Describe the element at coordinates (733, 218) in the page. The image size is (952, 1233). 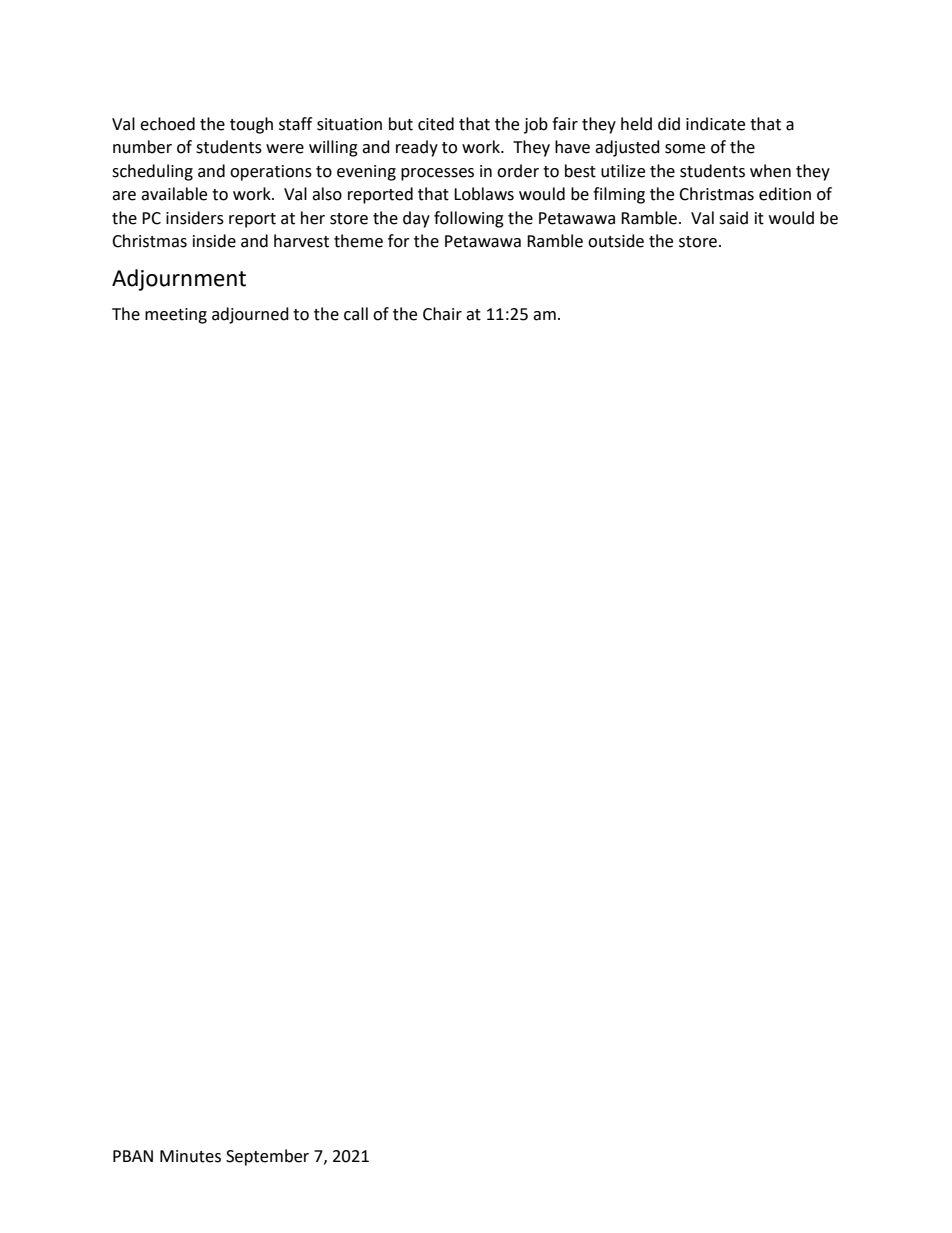
I see `said` at that location.
